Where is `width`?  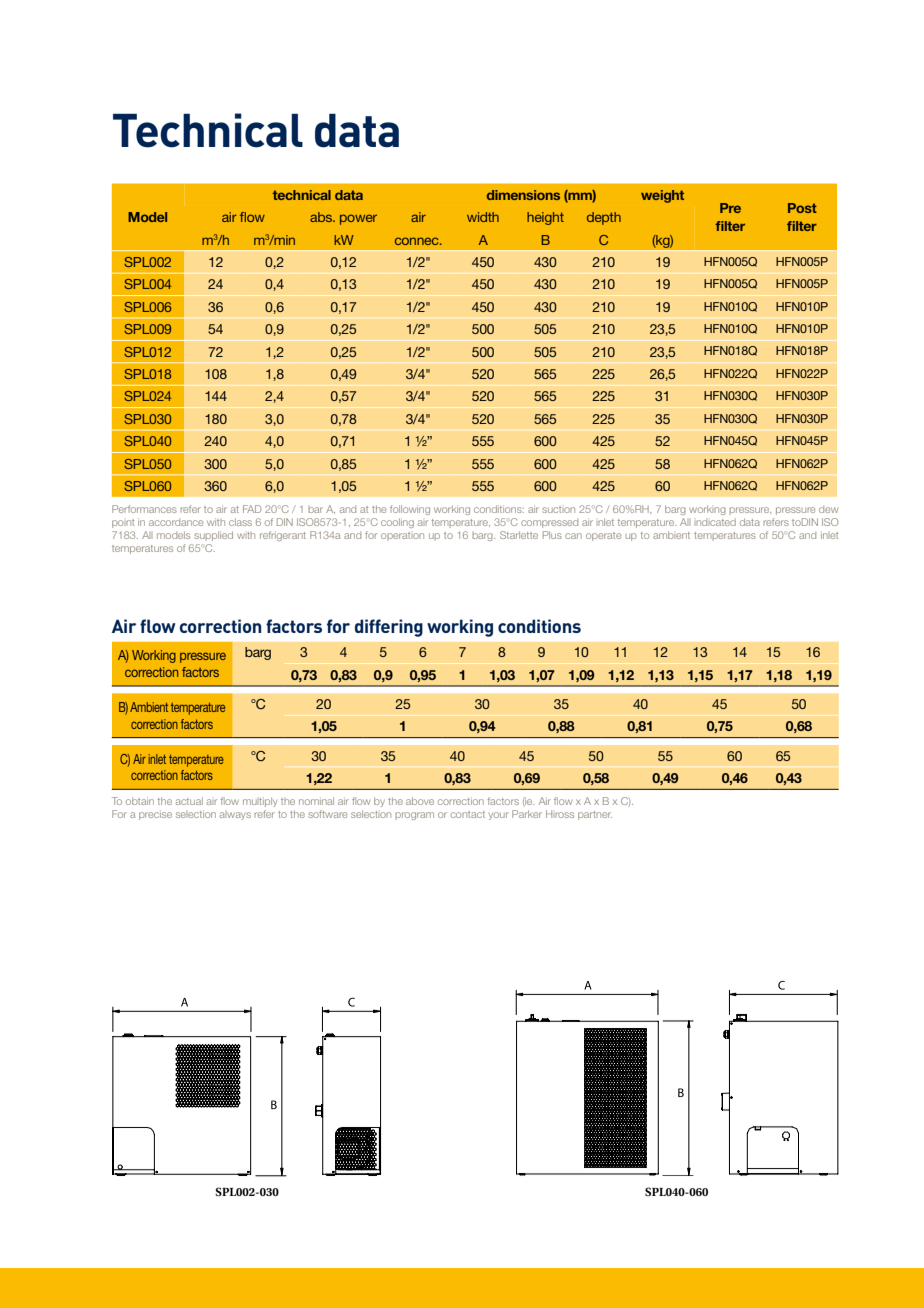
width is located at coordinates (483, 217).
